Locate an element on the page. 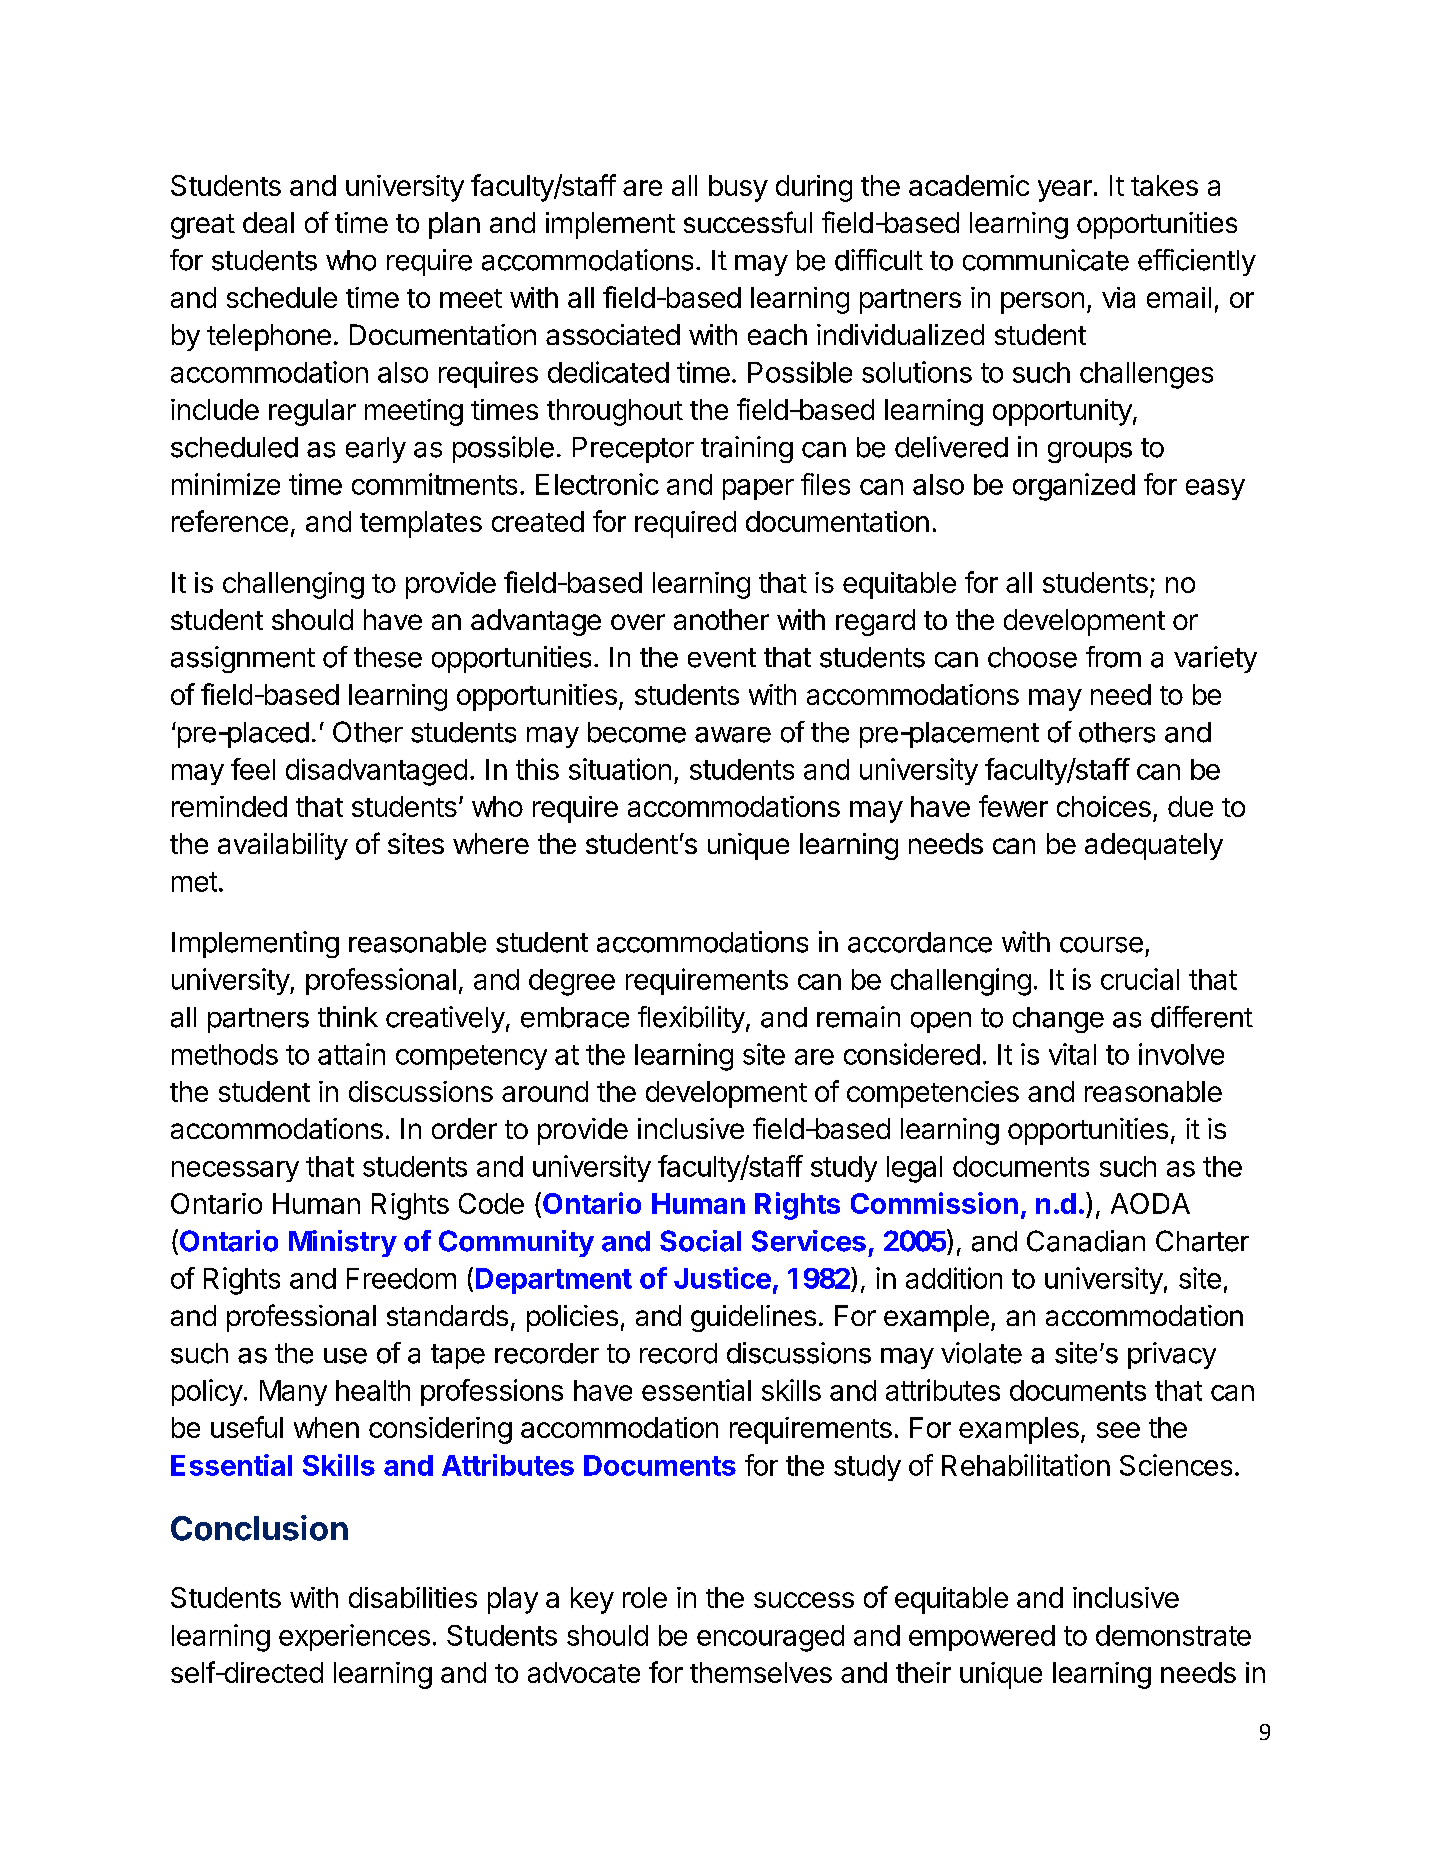  from is located at coordinates (1113, 657).
